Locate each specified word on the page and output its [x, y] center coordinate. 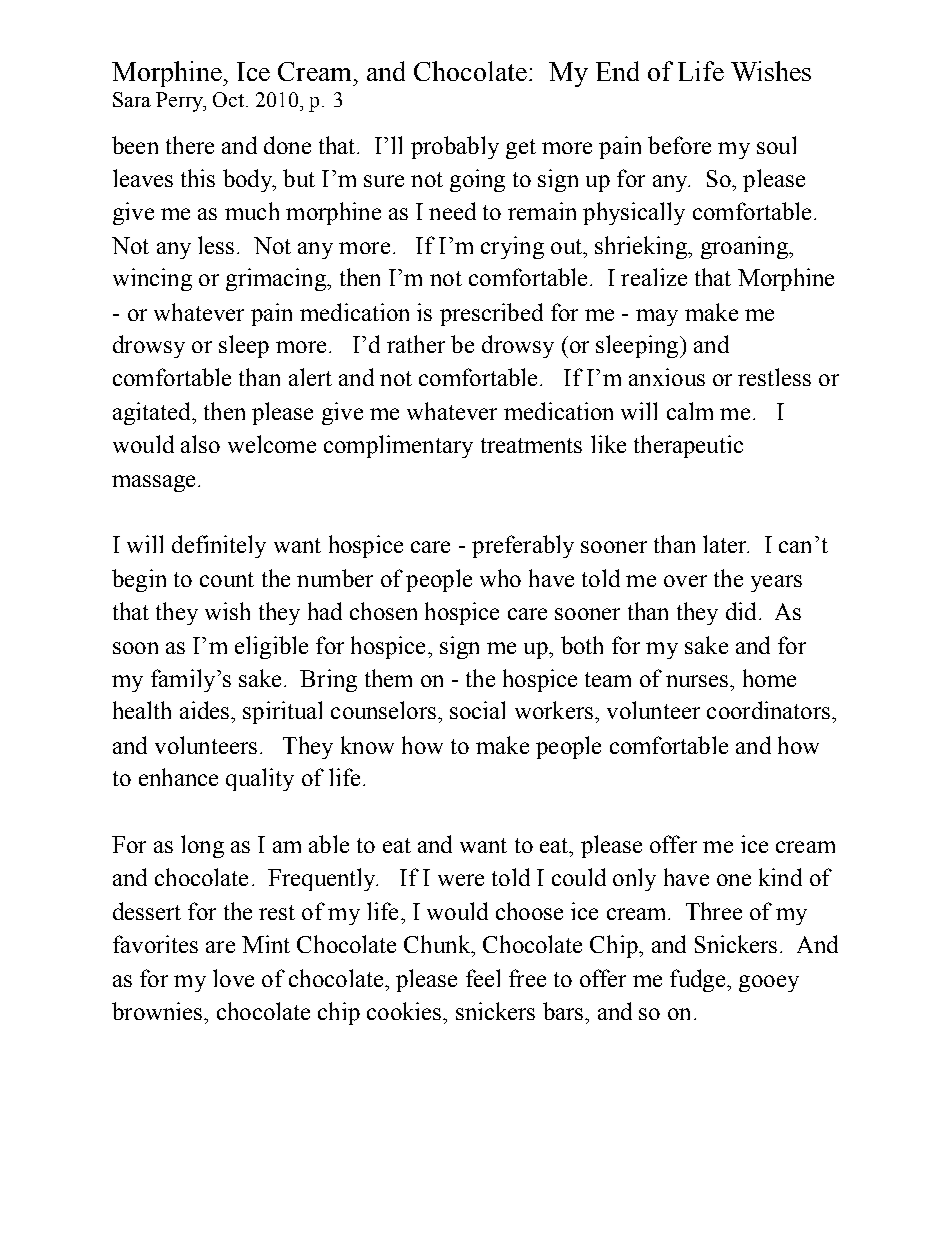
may [657, 317]
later [726, 544]
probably [455, 147]
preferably [523, 546]
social [477, 710]
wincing [152, 279]
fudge [699, 980]
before [679, 145]
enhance [178, 777]
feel [483, 978]
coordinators [768, 710]
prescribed [491, 314]
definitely [219, 546]
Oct [230, 99]
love [233, 978]
